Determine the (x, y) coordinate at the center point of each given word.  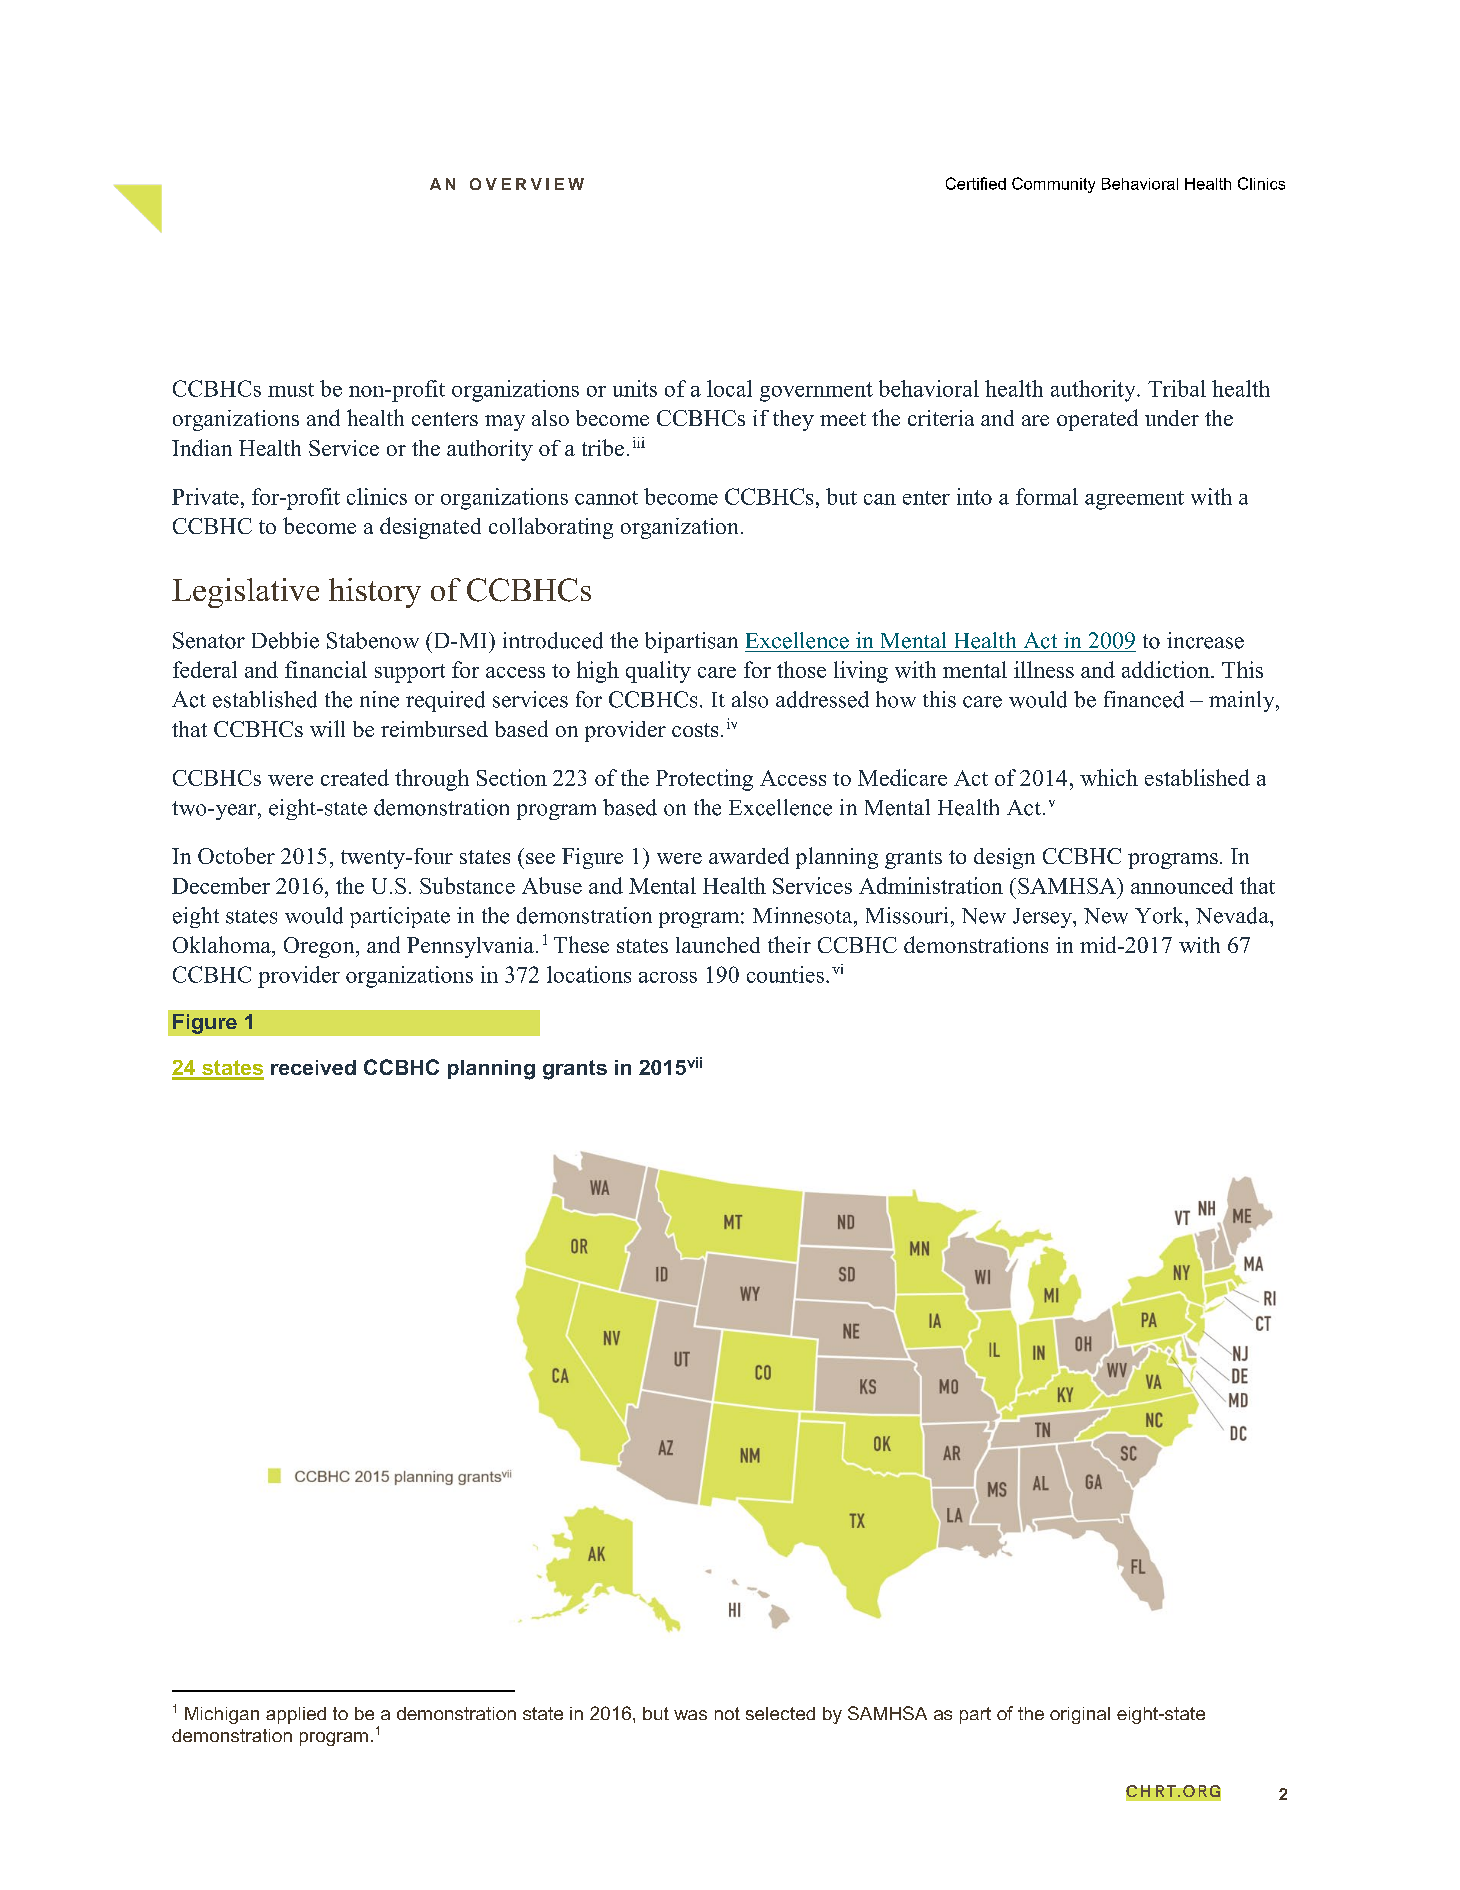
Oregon (320, 947)
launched (718, 945)
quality (658, 672)
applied (296, 1715)
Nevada (1233, 915)
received (313, 1067)
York (1160, 915)
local (729, 388)
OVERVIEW (527, 184)
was (690, 1715)
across (668, 977)
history (375, 593)
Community (1053, 185)
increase (1205, 640)
